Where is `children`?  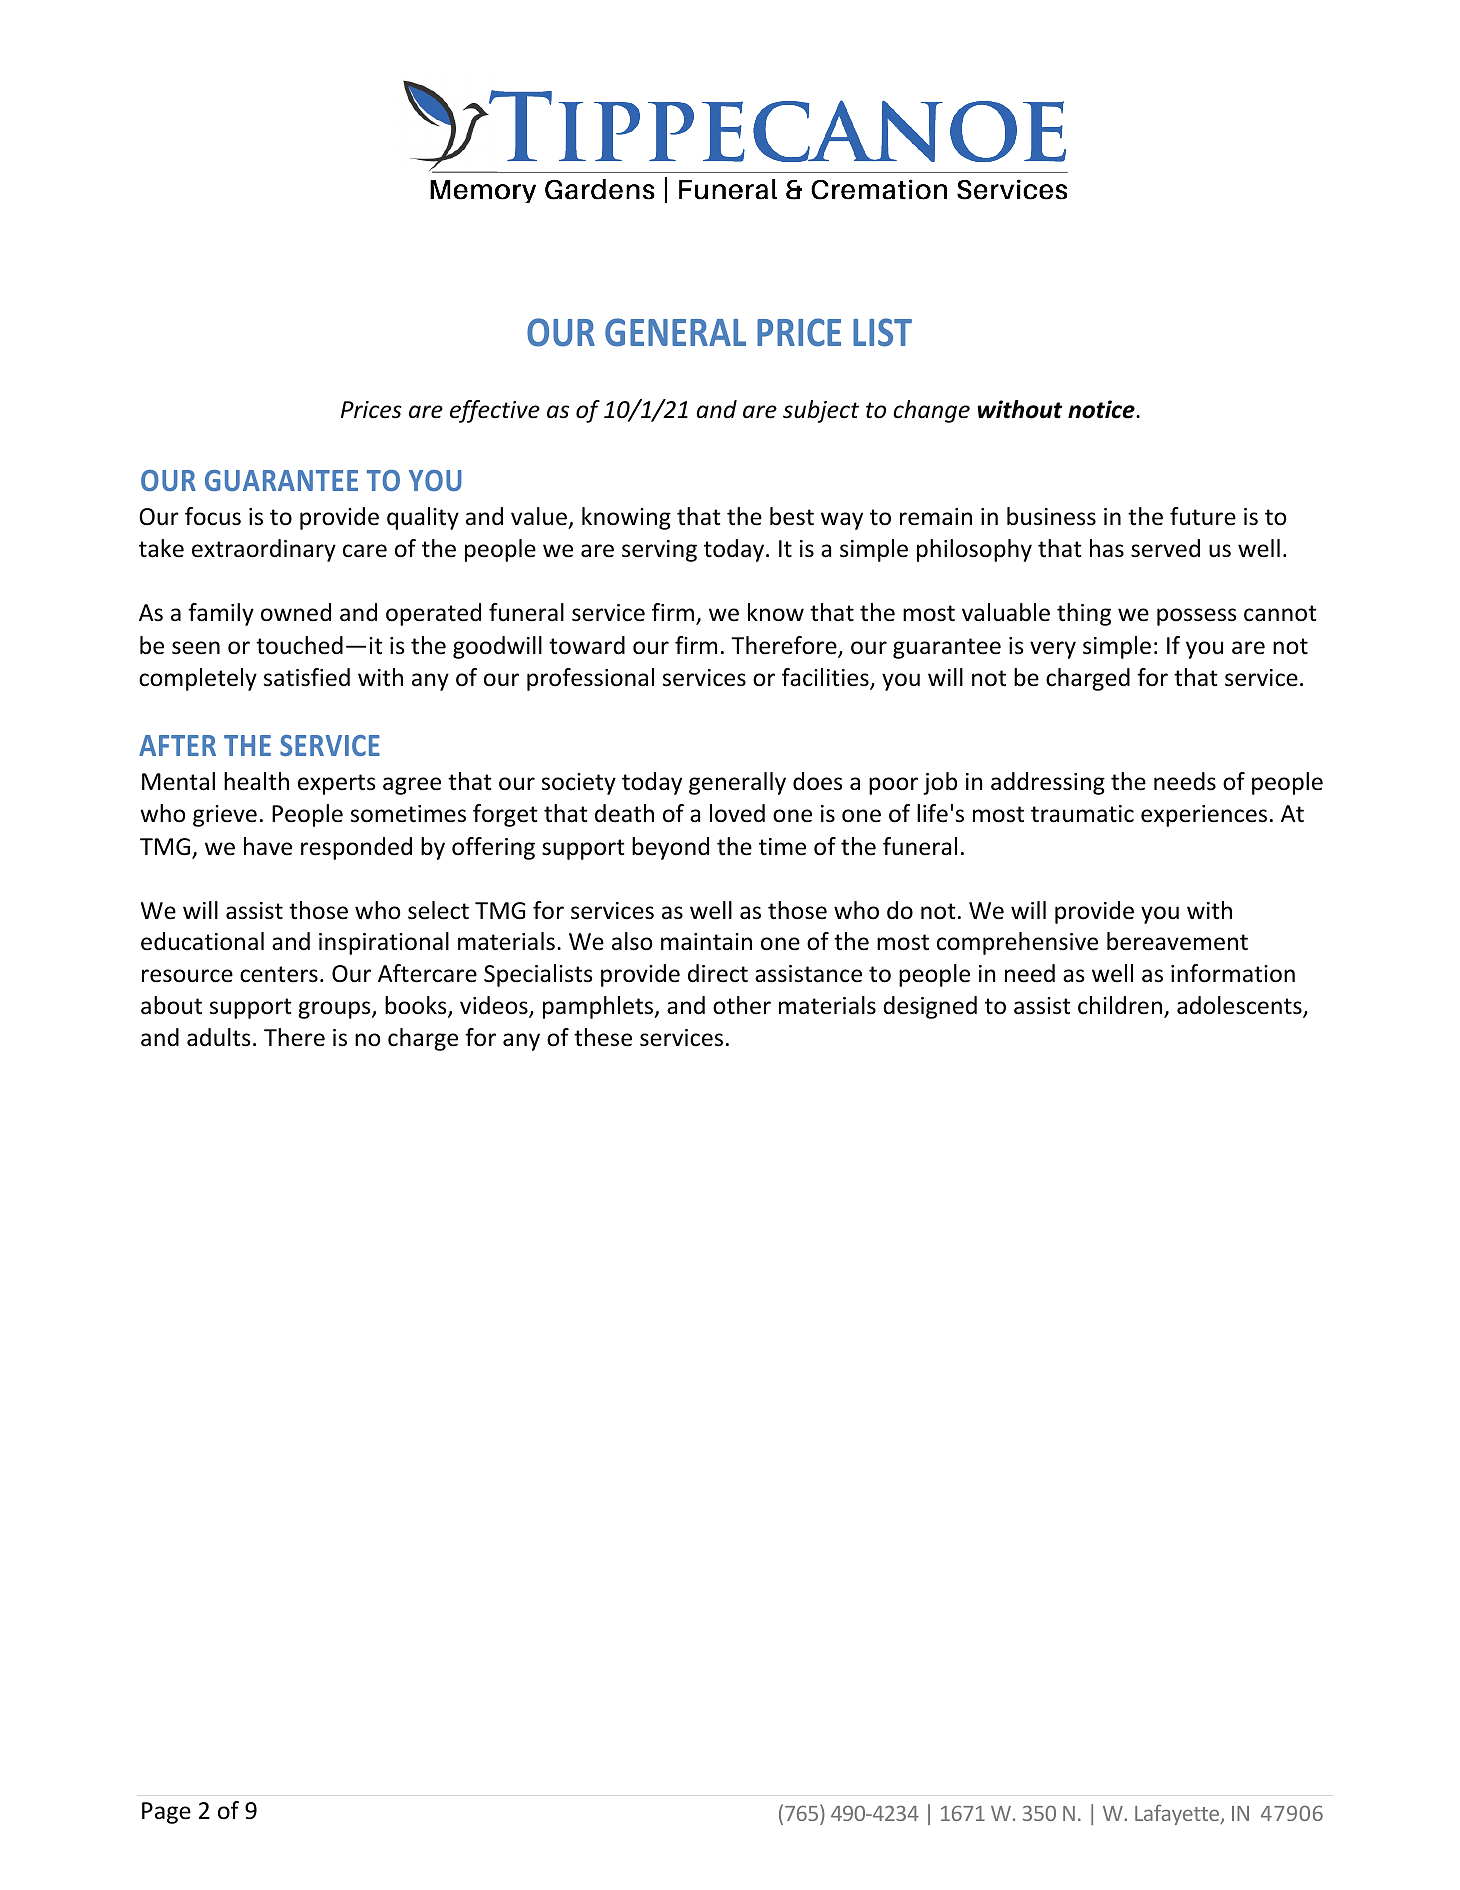 children is located at coordinates (1120, 1005).
